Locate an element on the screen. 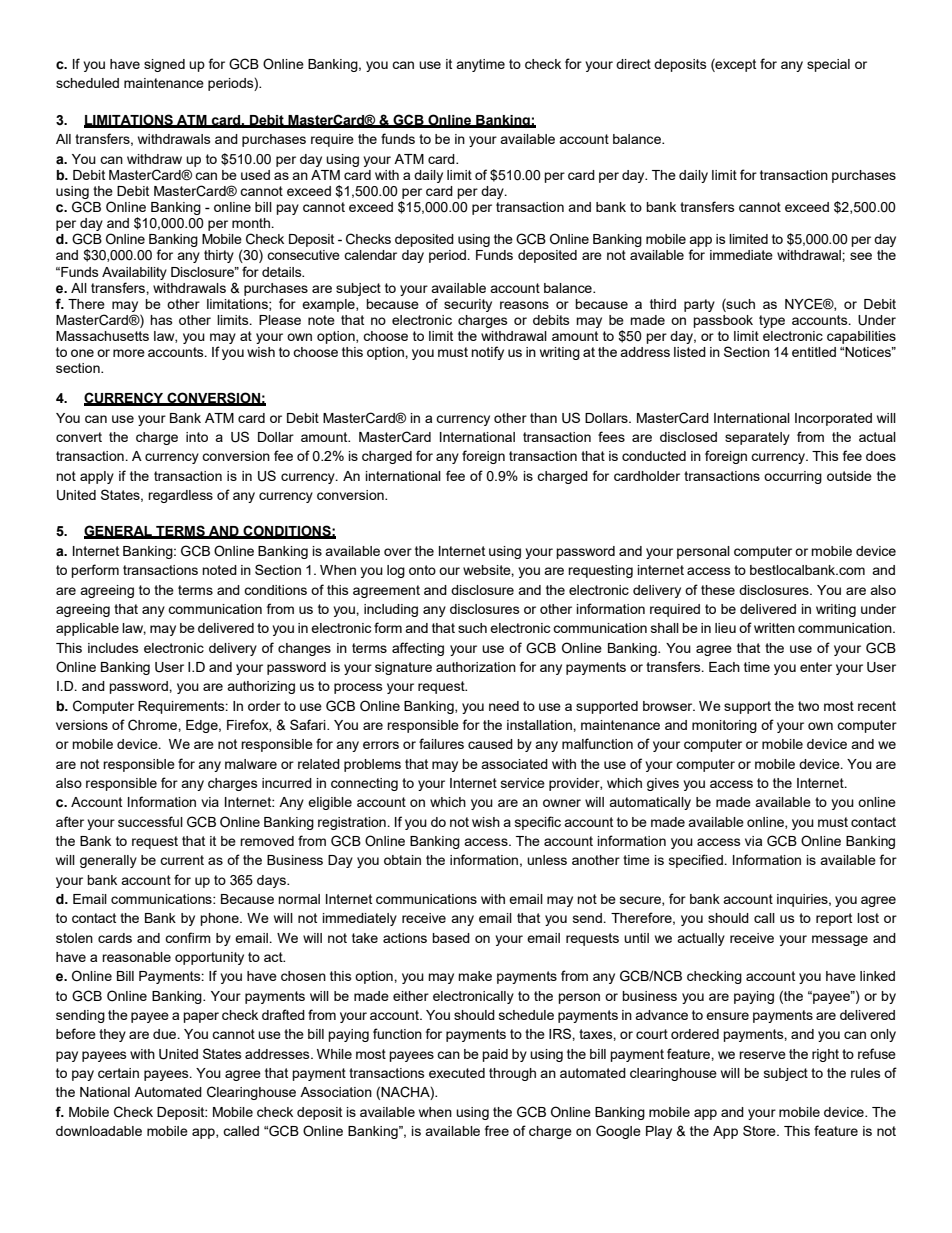  Store is located at coordinates (760, 1130).
